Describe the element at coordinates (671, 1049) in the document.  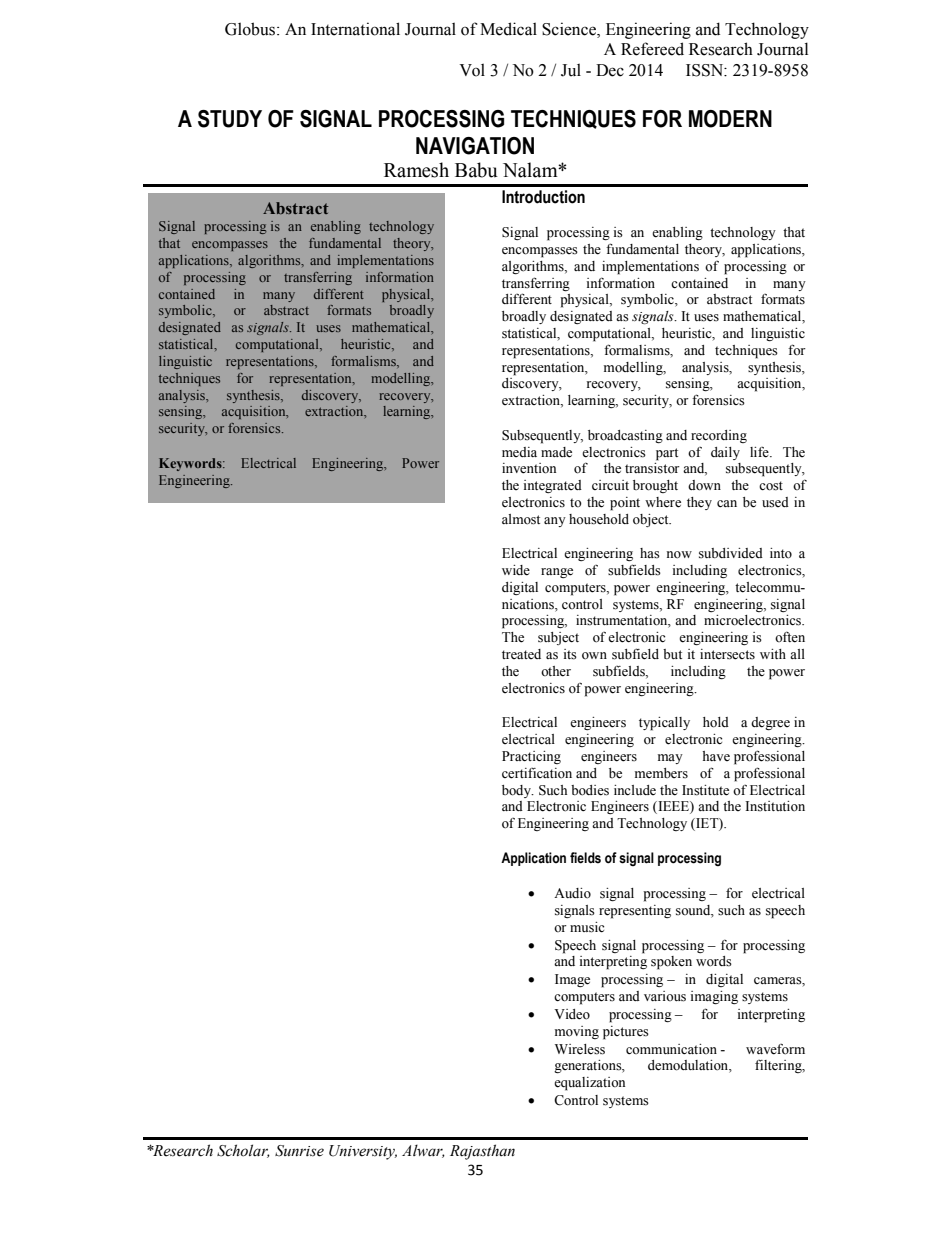
I see `communication` at that location.
